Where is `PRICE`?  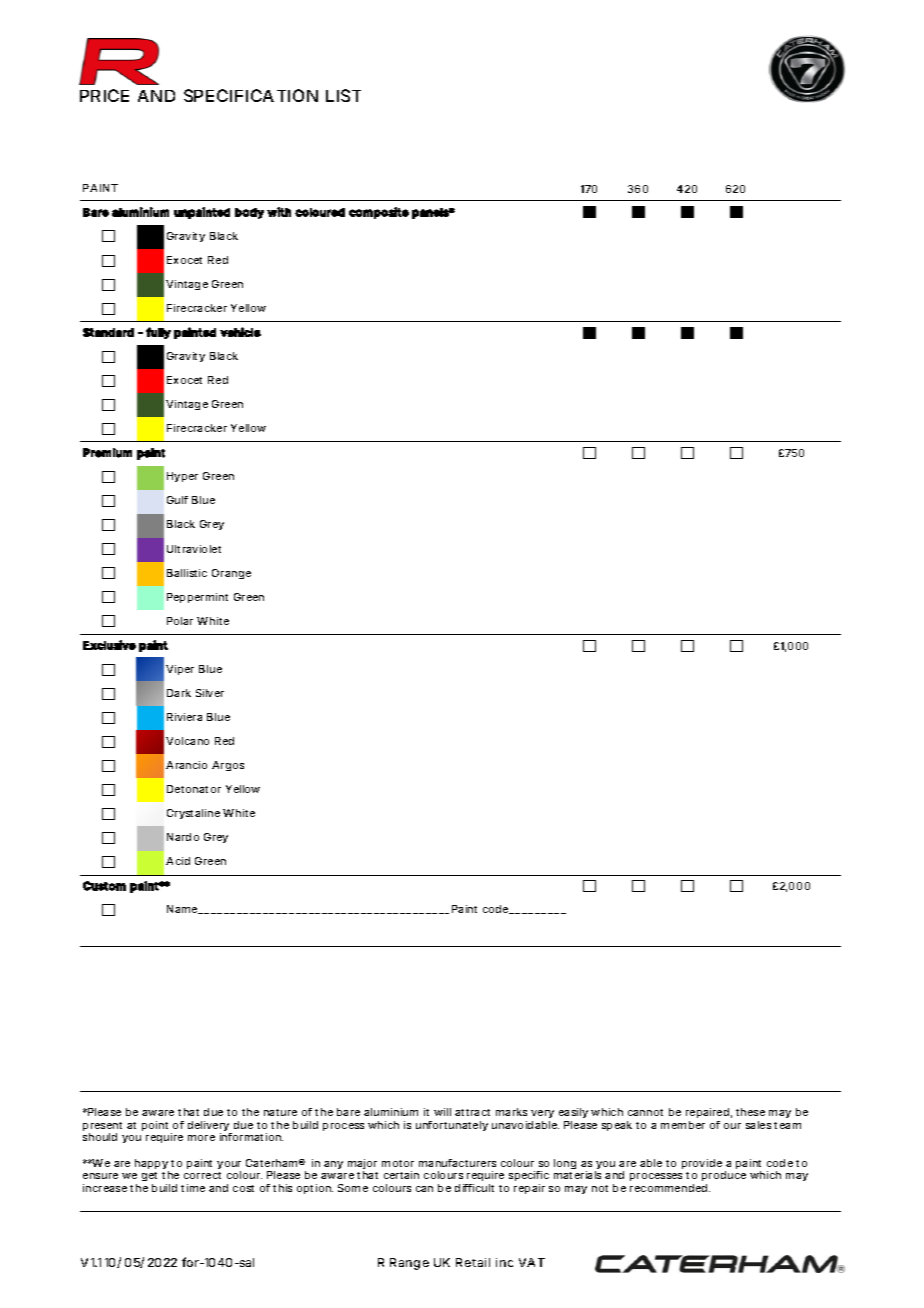 PRICE is located at coordinates (104, 95).
